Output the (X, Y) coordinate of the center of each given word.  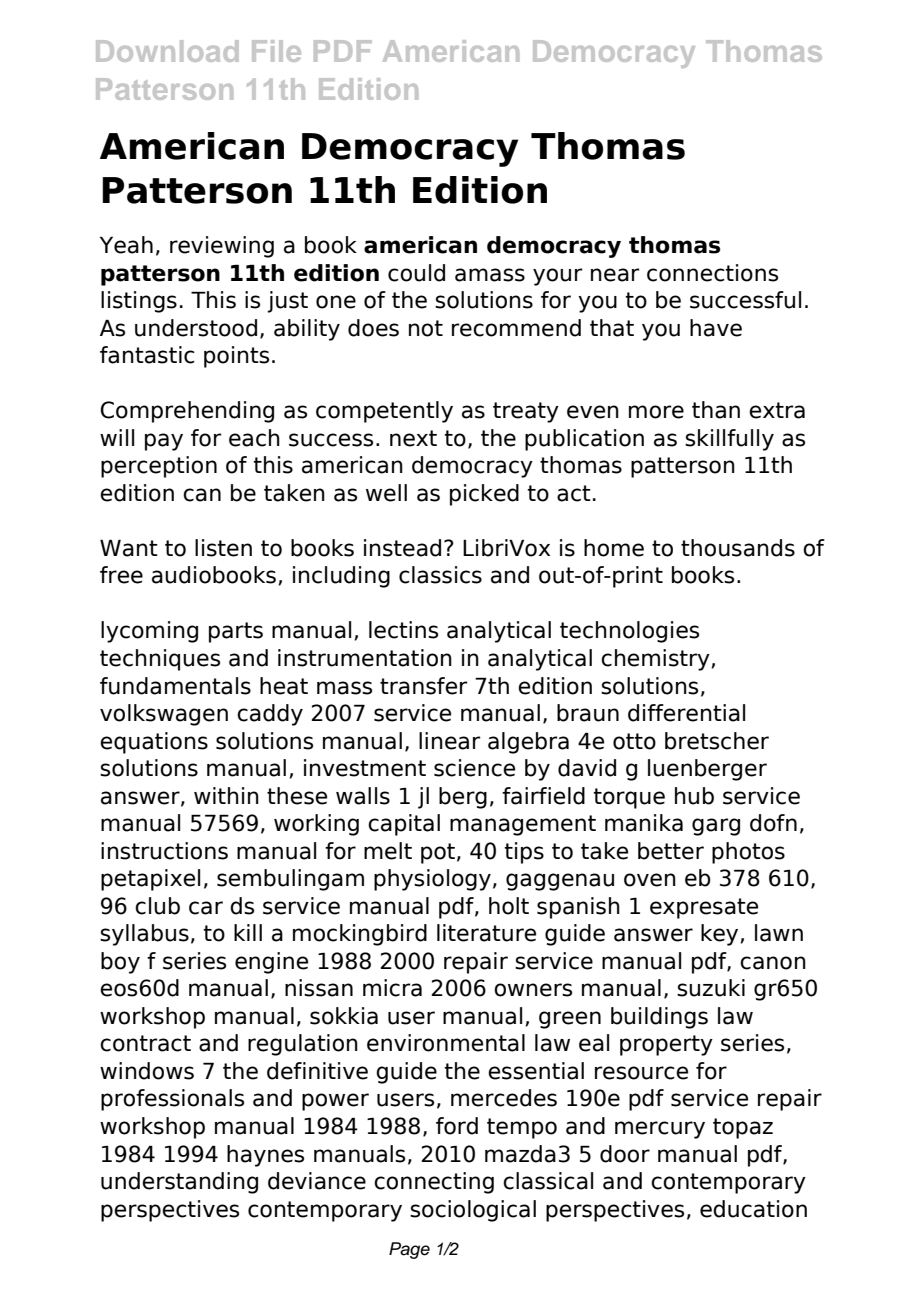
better (671, 851)
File (276, 51)
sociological (473, 1211)
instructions (164, 851)
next (413, 438)
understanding (179, 1183)
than (716, 410)
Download (167, 51)
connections (712, 273)
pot (438, 853)
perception (159, 467)
